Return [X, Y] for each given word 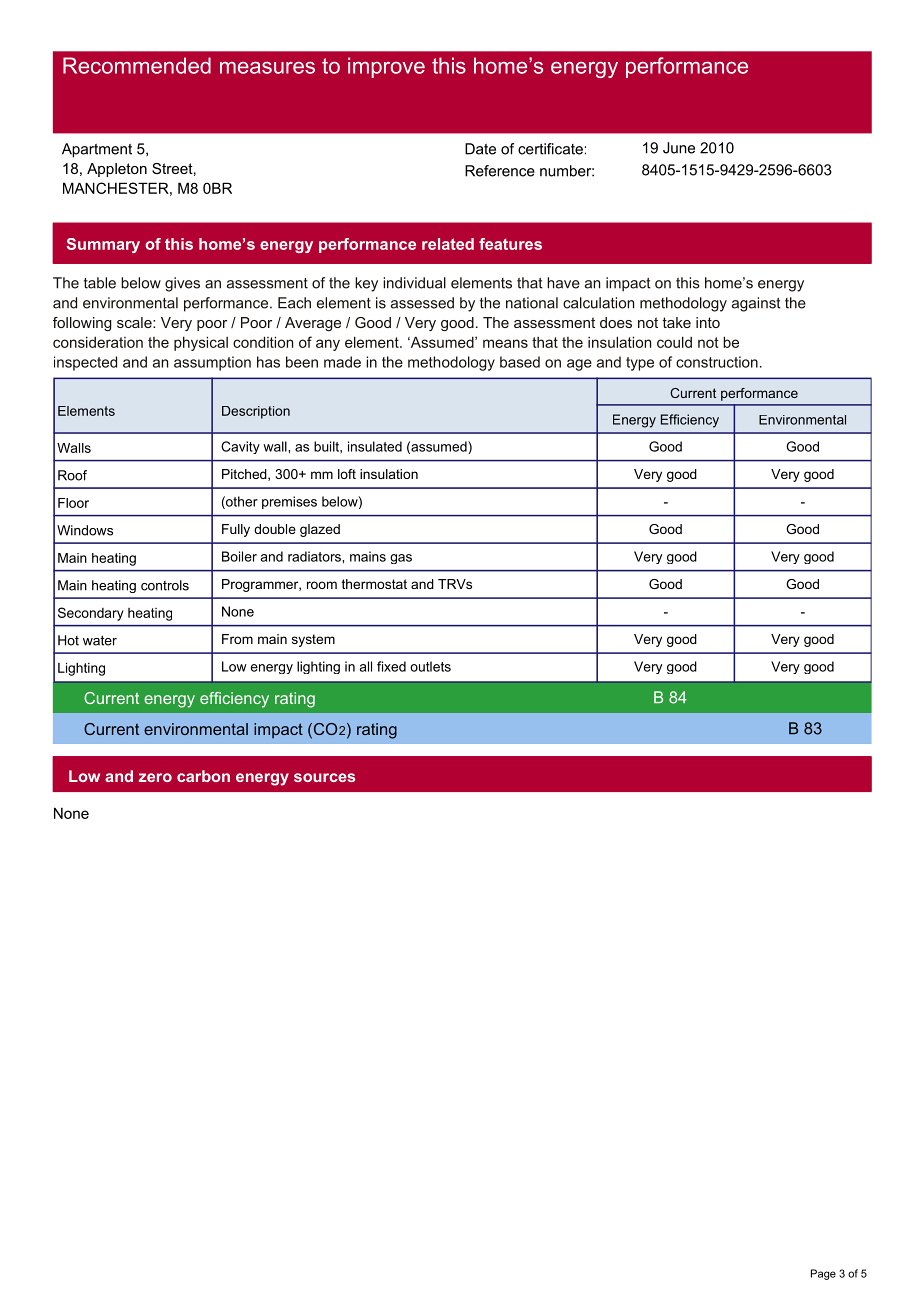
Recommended [137, 65]
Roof [72, 475]
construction [717, 362]
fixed [391, 666]
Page [823, 1274]
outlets [430, 666]
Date [480, 149]
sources [324, 777]
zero [155, 777]
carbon [203, 776]
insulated [375, 446]
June [679, 148]
